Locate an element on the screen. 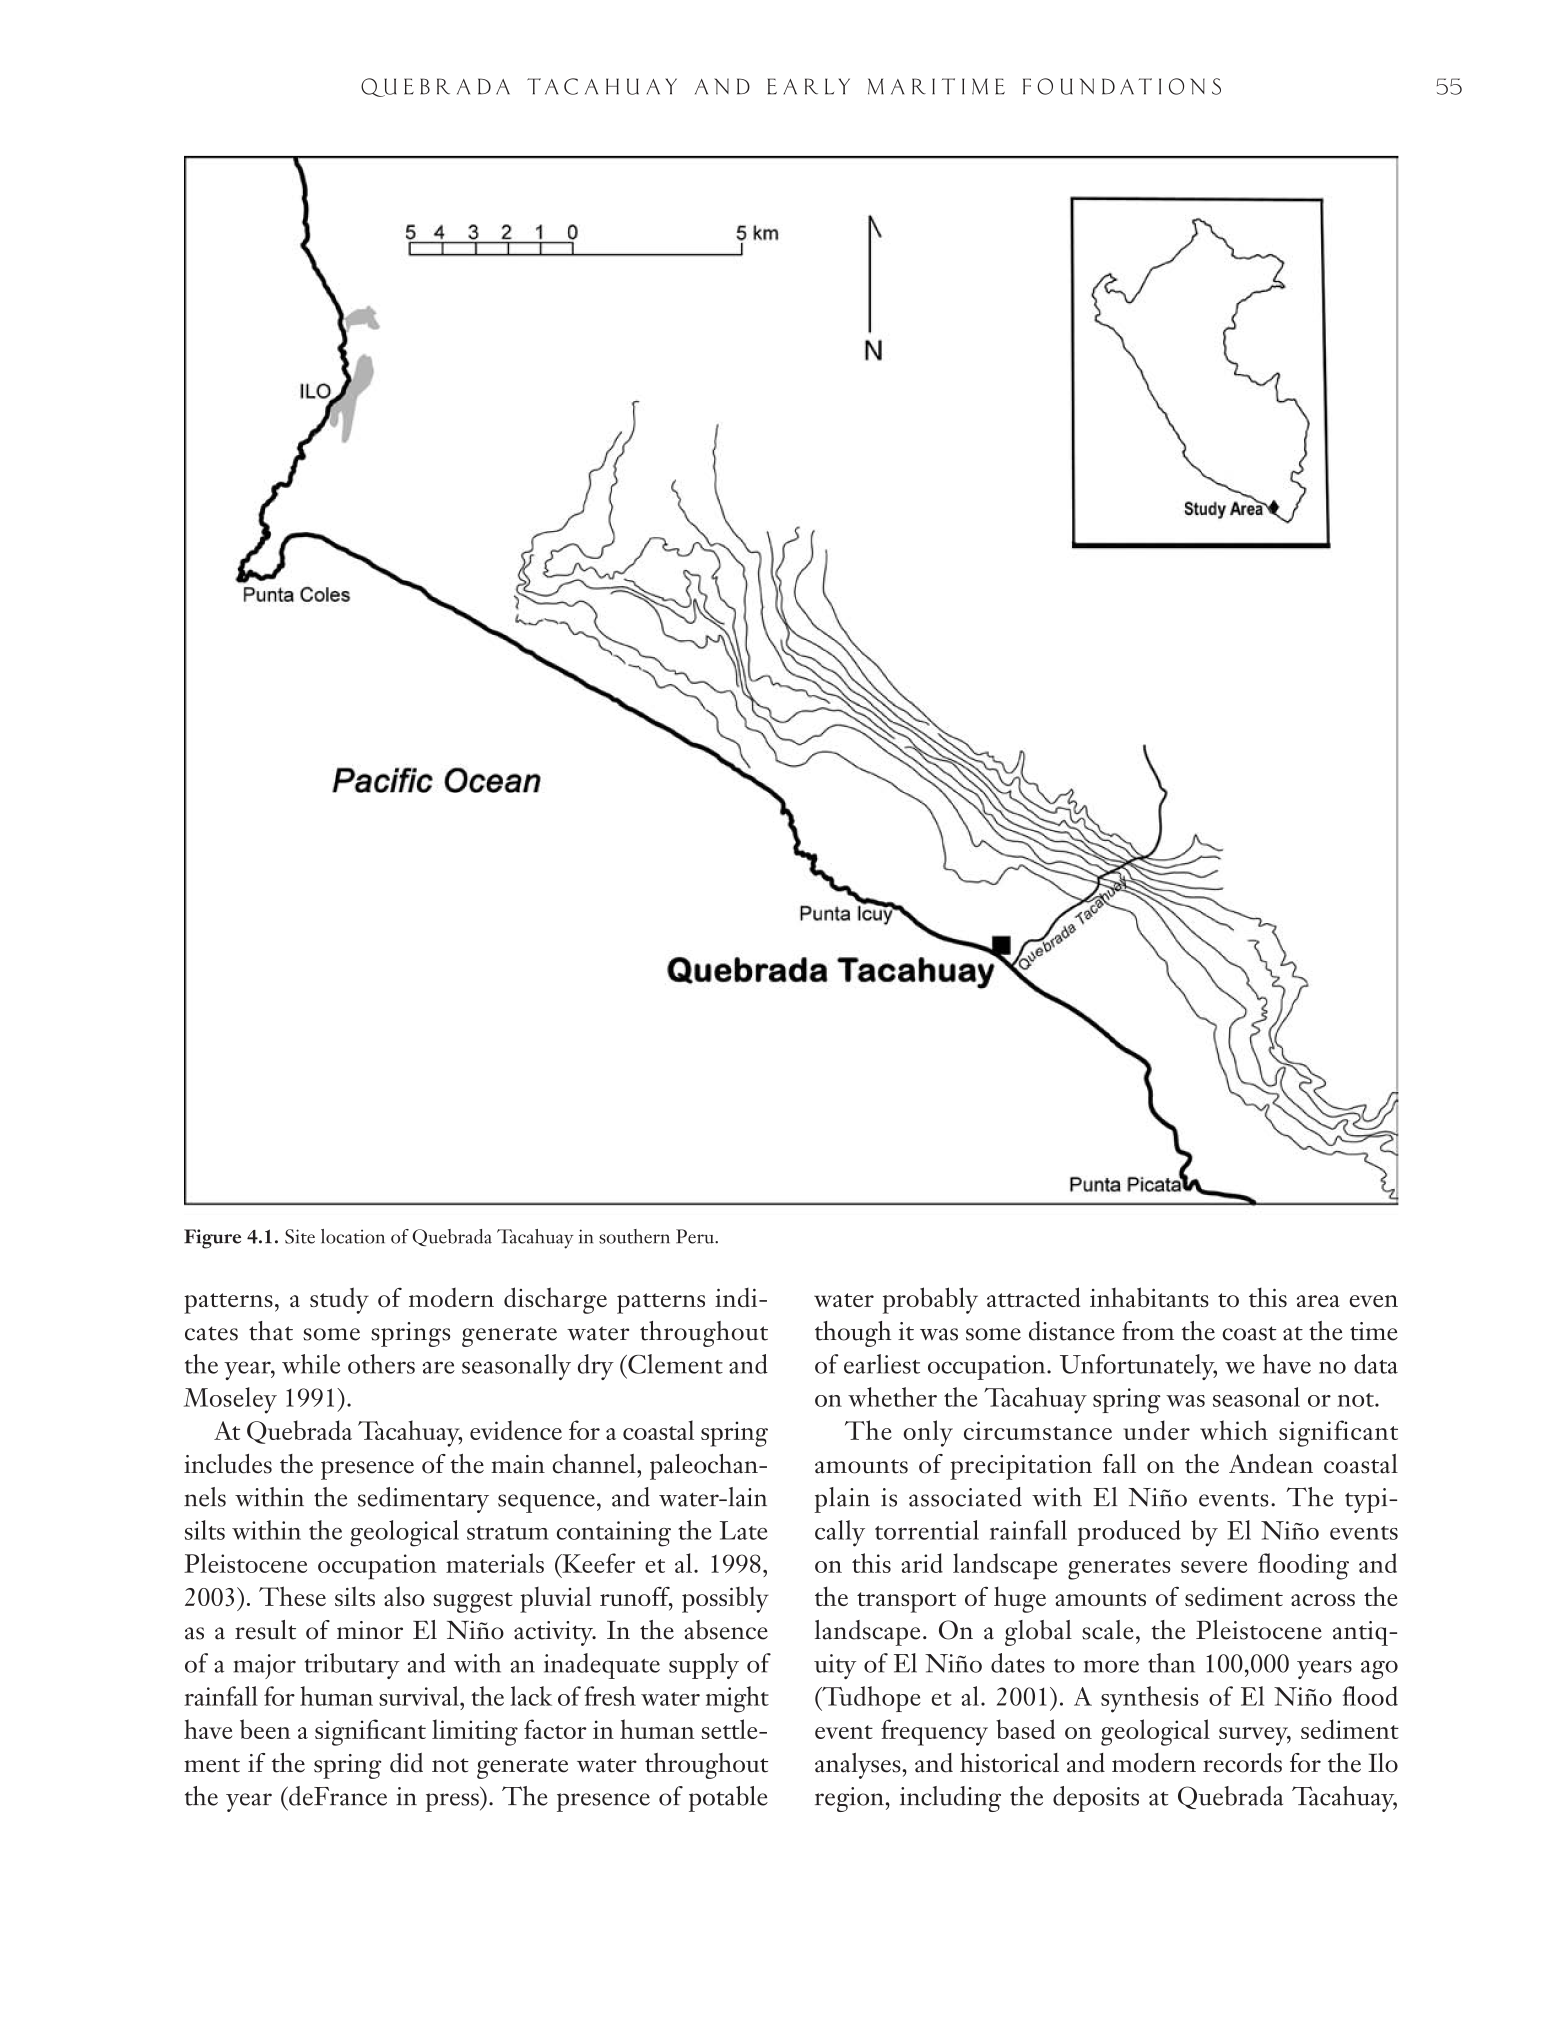 Image resolution: width=1564 pixels, height=2024 pixels. location is located at coordinates (353, 1236).
